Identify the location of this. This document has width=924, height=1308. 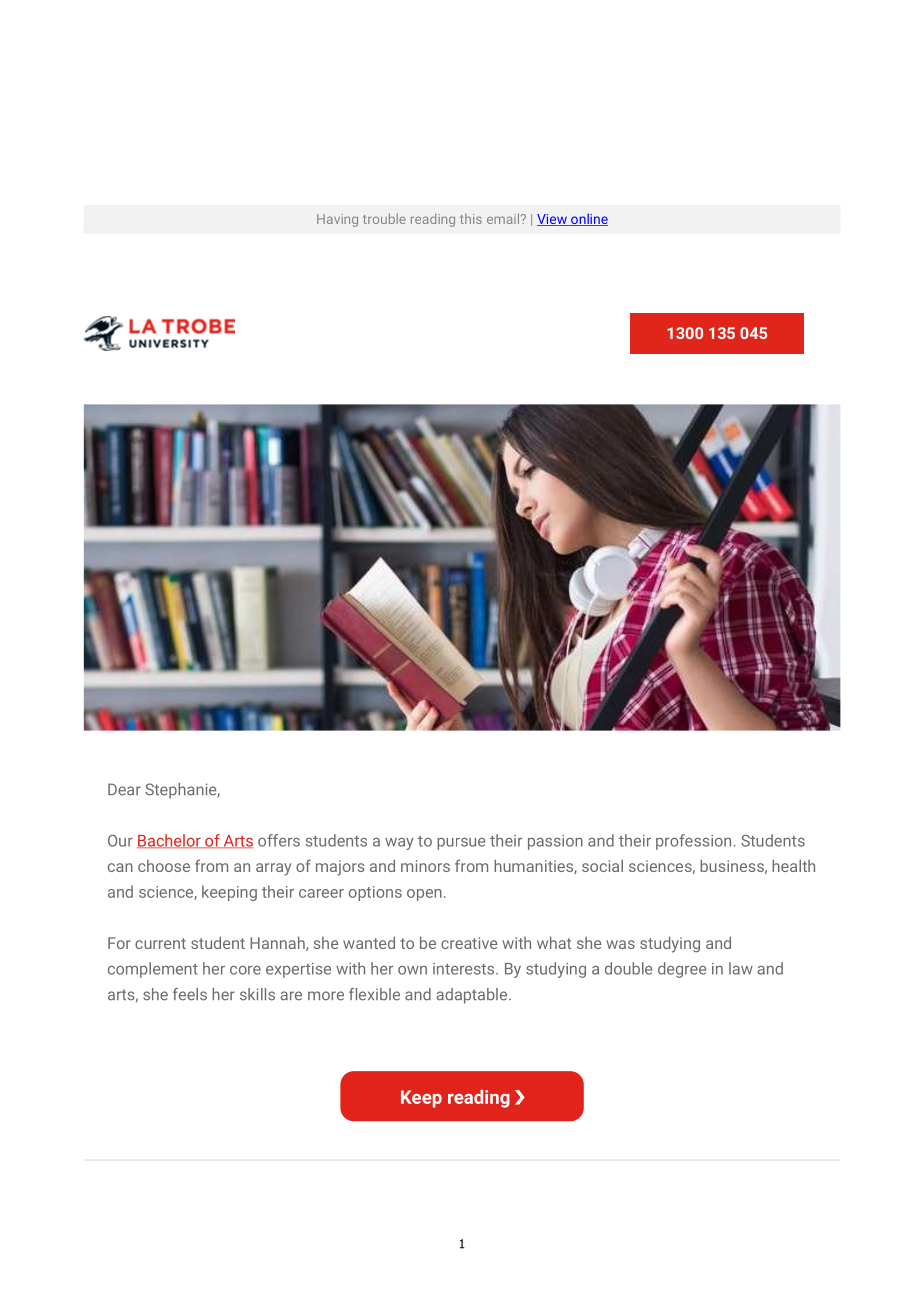
(471, 219).
